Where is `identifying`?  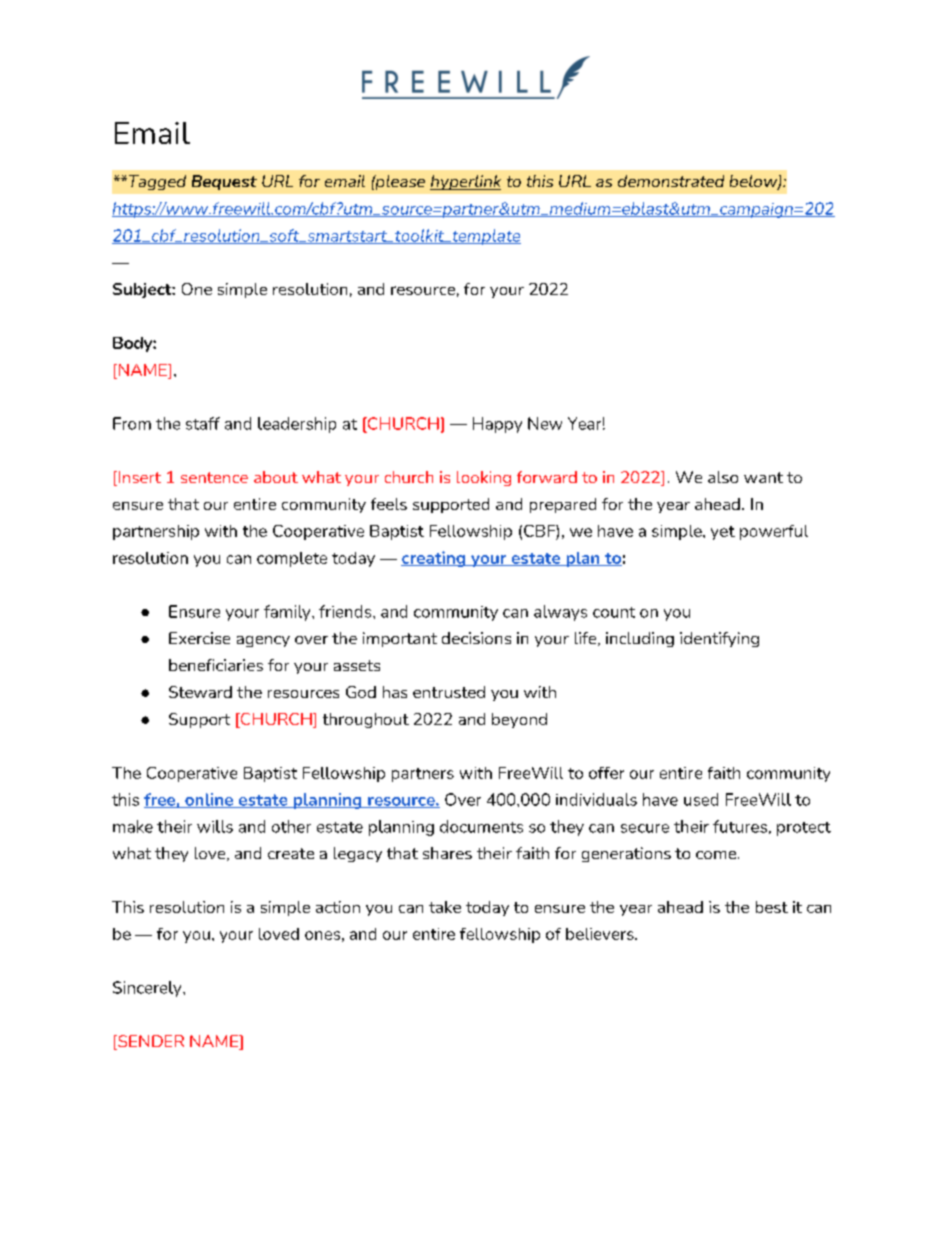 identifying is located at coordinates (719, 639).
